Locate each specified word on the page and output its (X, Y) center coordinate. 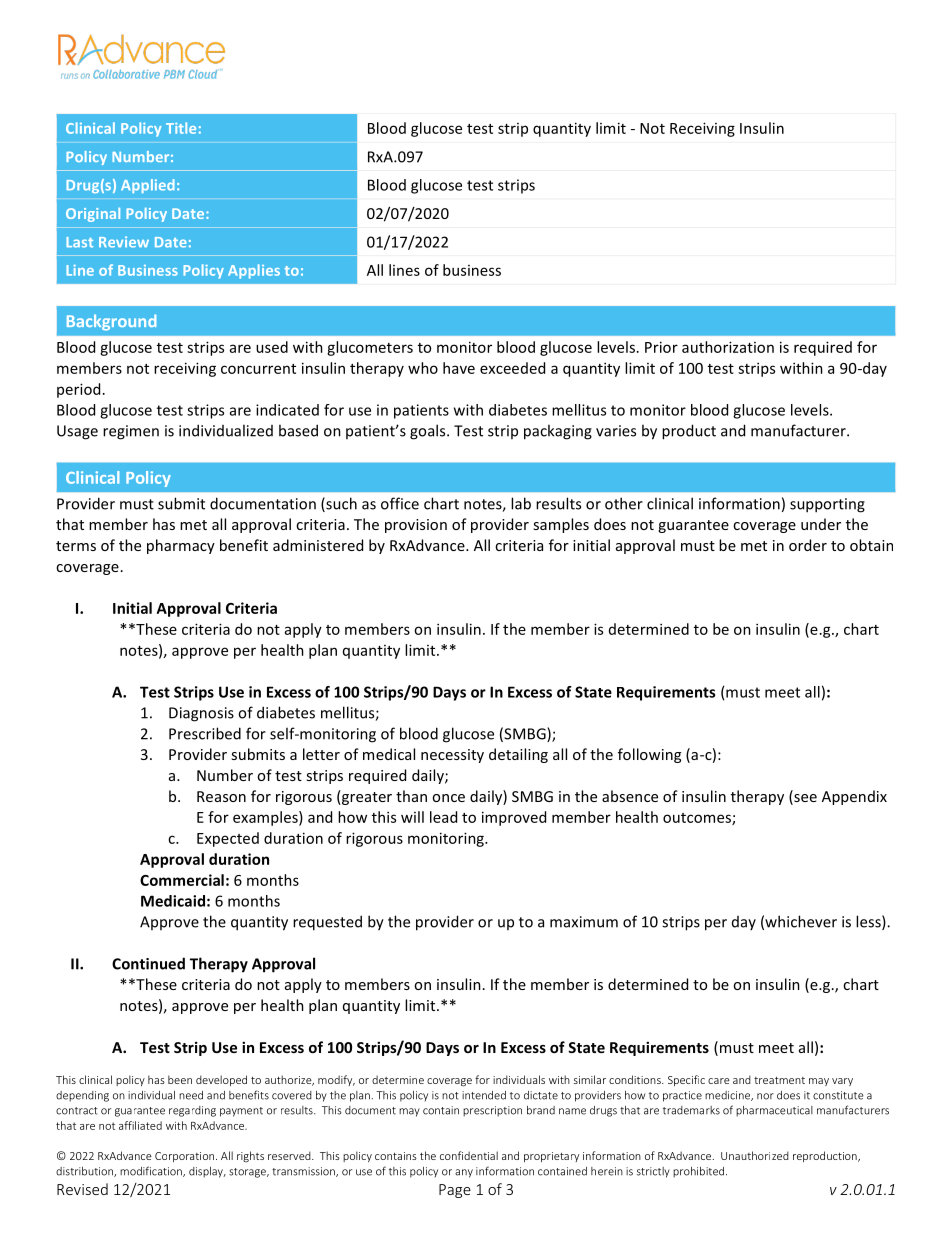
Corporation (184, 1157)
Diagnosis (201, 714)
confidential (469, 1155)
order (808, 545)
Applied (148, 186)
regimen (131, 432)
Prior (661, 347)
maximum (584, 922)
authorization (728, 347)
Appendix (854, 797)
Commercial (182, 880)
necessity (452, 756)
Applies (254, 271)
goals (429, 432)
